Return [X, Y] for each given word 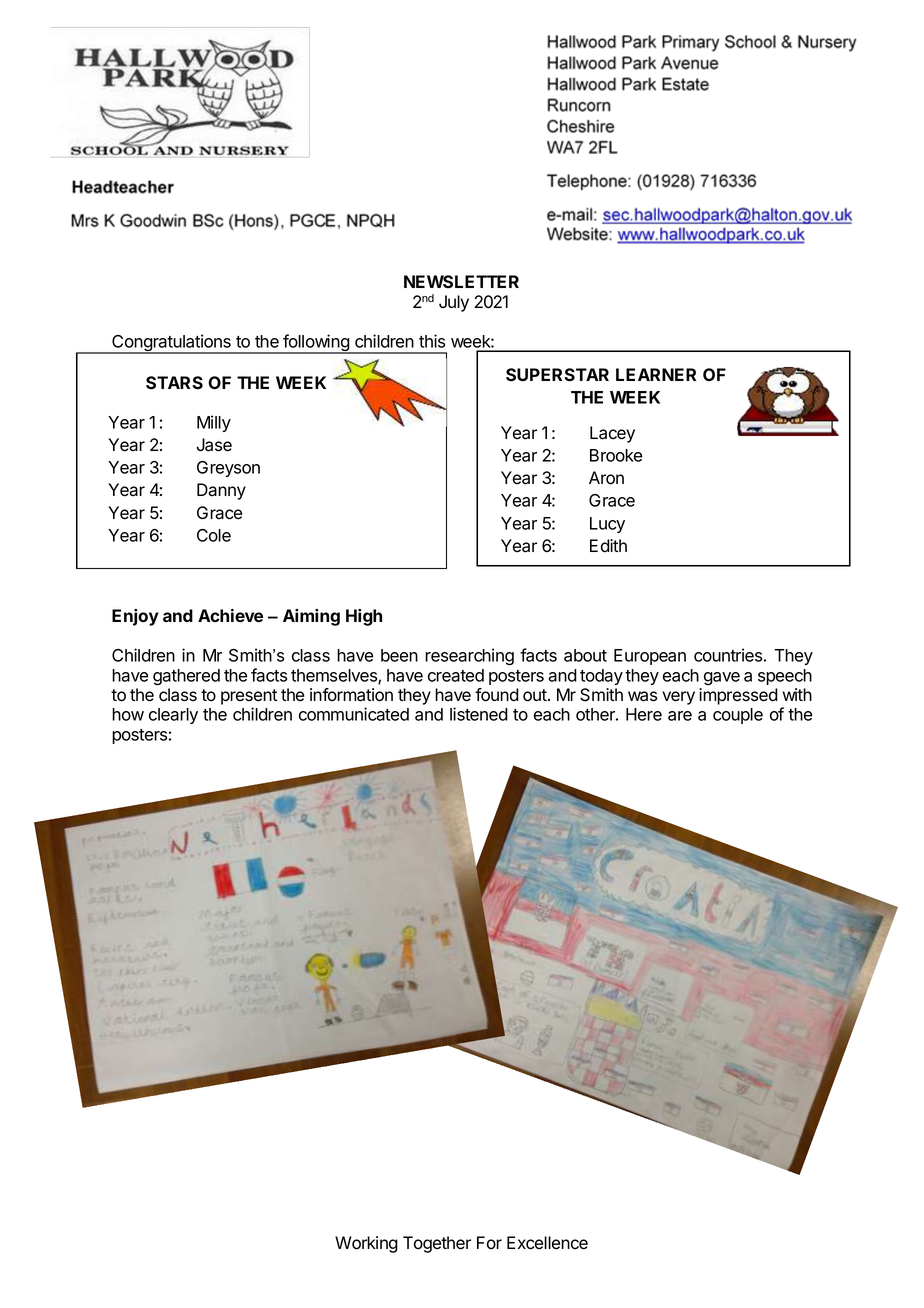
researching [469, 657]
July [454, 303]
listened [479, 714]
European [650, 657]
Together [437, 1244]
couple [738, 716]
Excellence [547, 1243]
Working [366, 1244]
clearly [173, 716]
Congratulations [171, 344]
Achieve [230, 615]
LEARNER [656, 374]
